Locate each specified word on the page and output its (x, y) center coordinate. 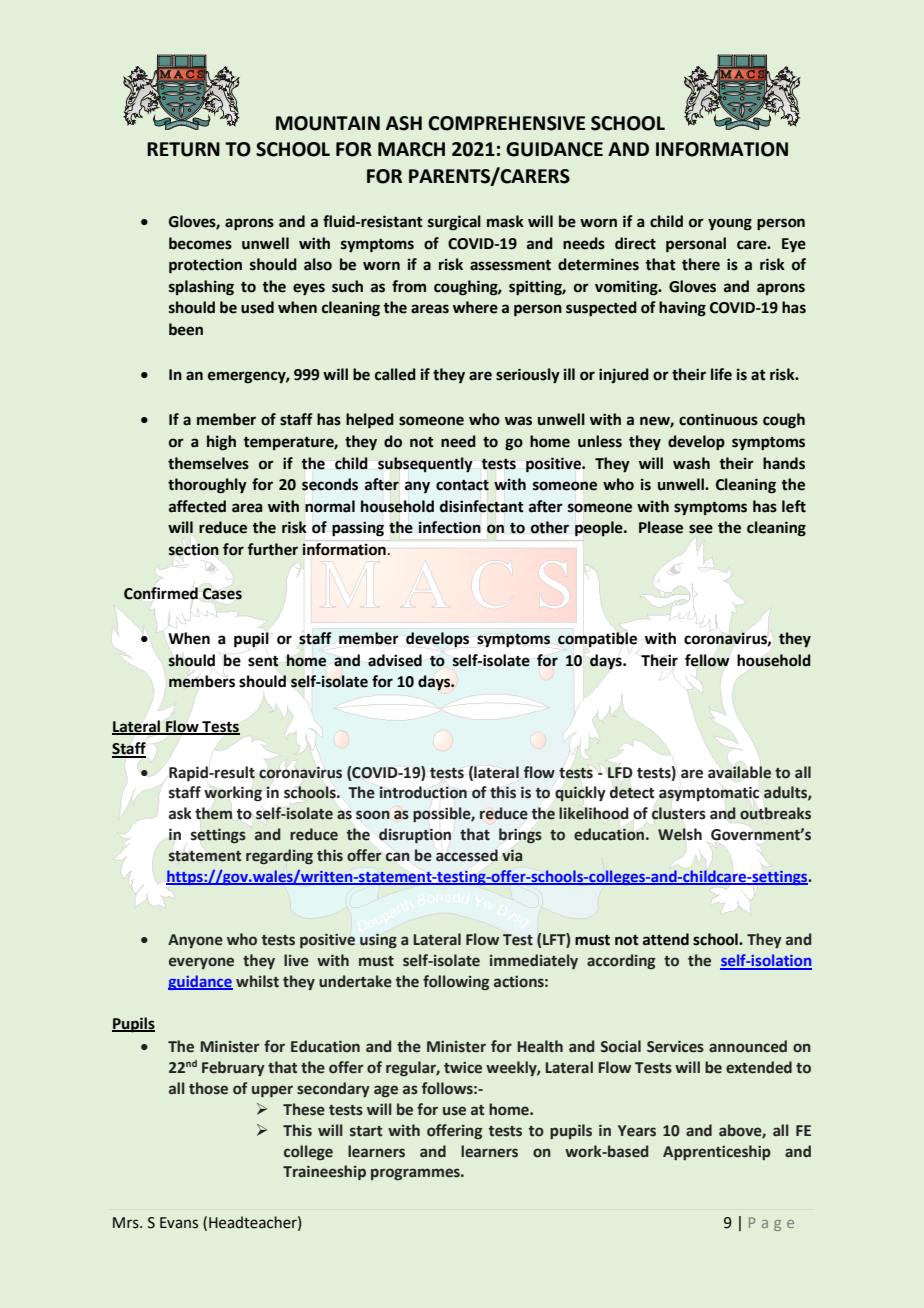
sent (263, 661)
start (366, 1131)
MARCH (411, 149)
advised (395, 660)
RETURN (183, 149)
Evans (179, 1223)
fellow (707, 660)
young (730, 224)
